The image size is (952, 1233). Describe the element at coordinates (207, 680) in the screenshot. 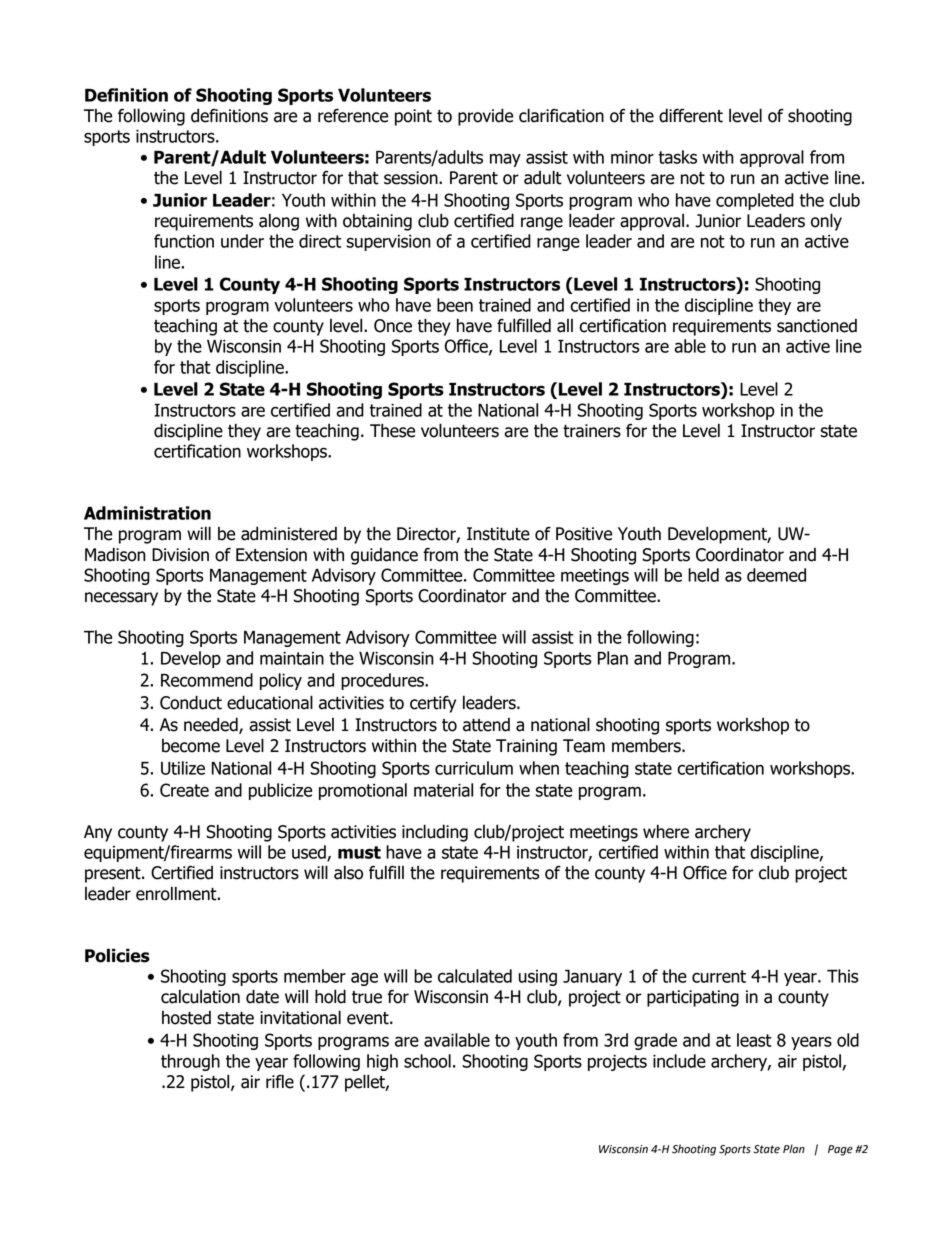

I see `Recommend` at that location.
